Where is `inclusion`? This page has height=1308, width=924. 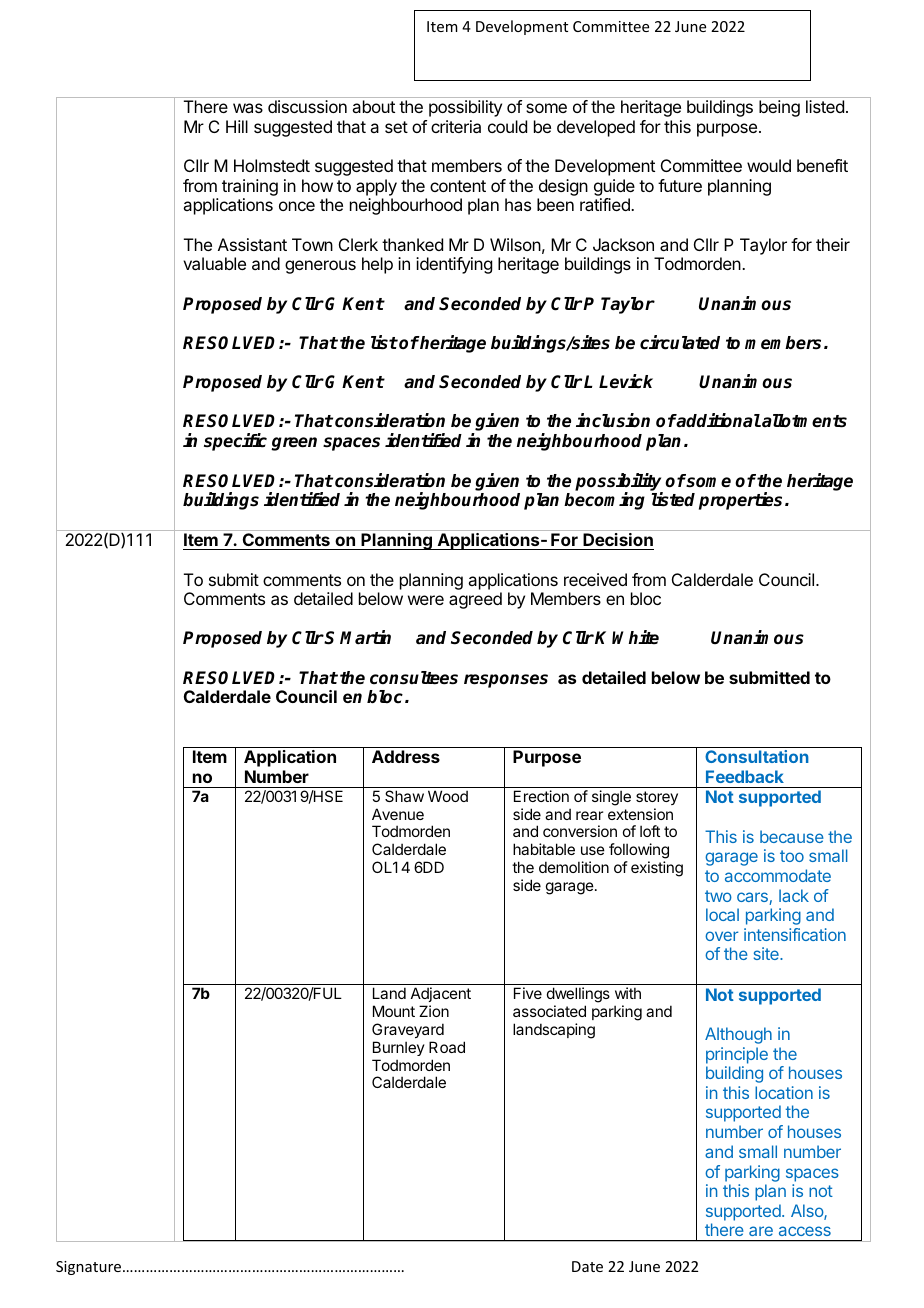
inclusion is located at coordinates (613, 420).
